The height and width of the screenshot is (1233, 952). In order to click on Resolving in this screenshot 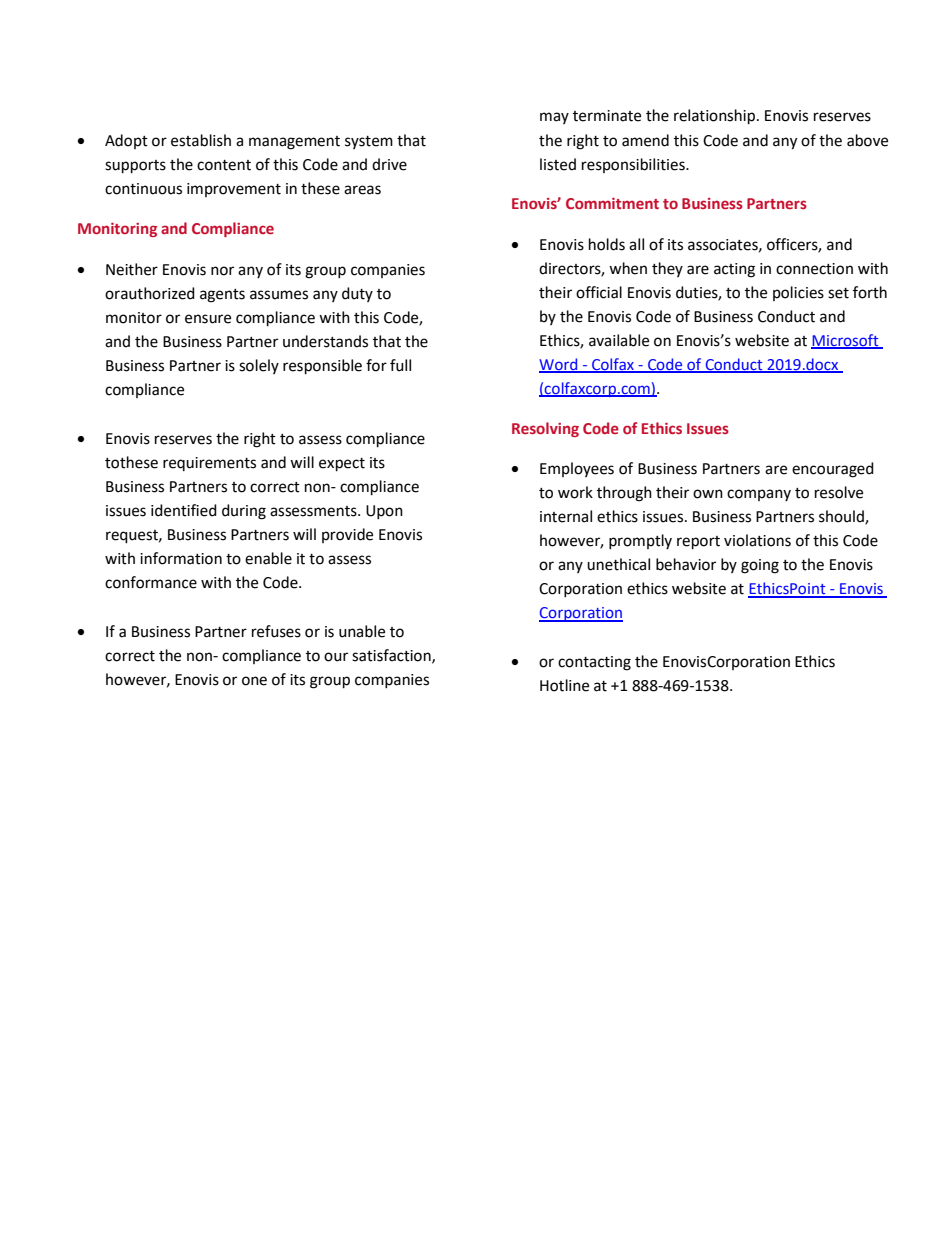, I will do `click(545, 429)`.
